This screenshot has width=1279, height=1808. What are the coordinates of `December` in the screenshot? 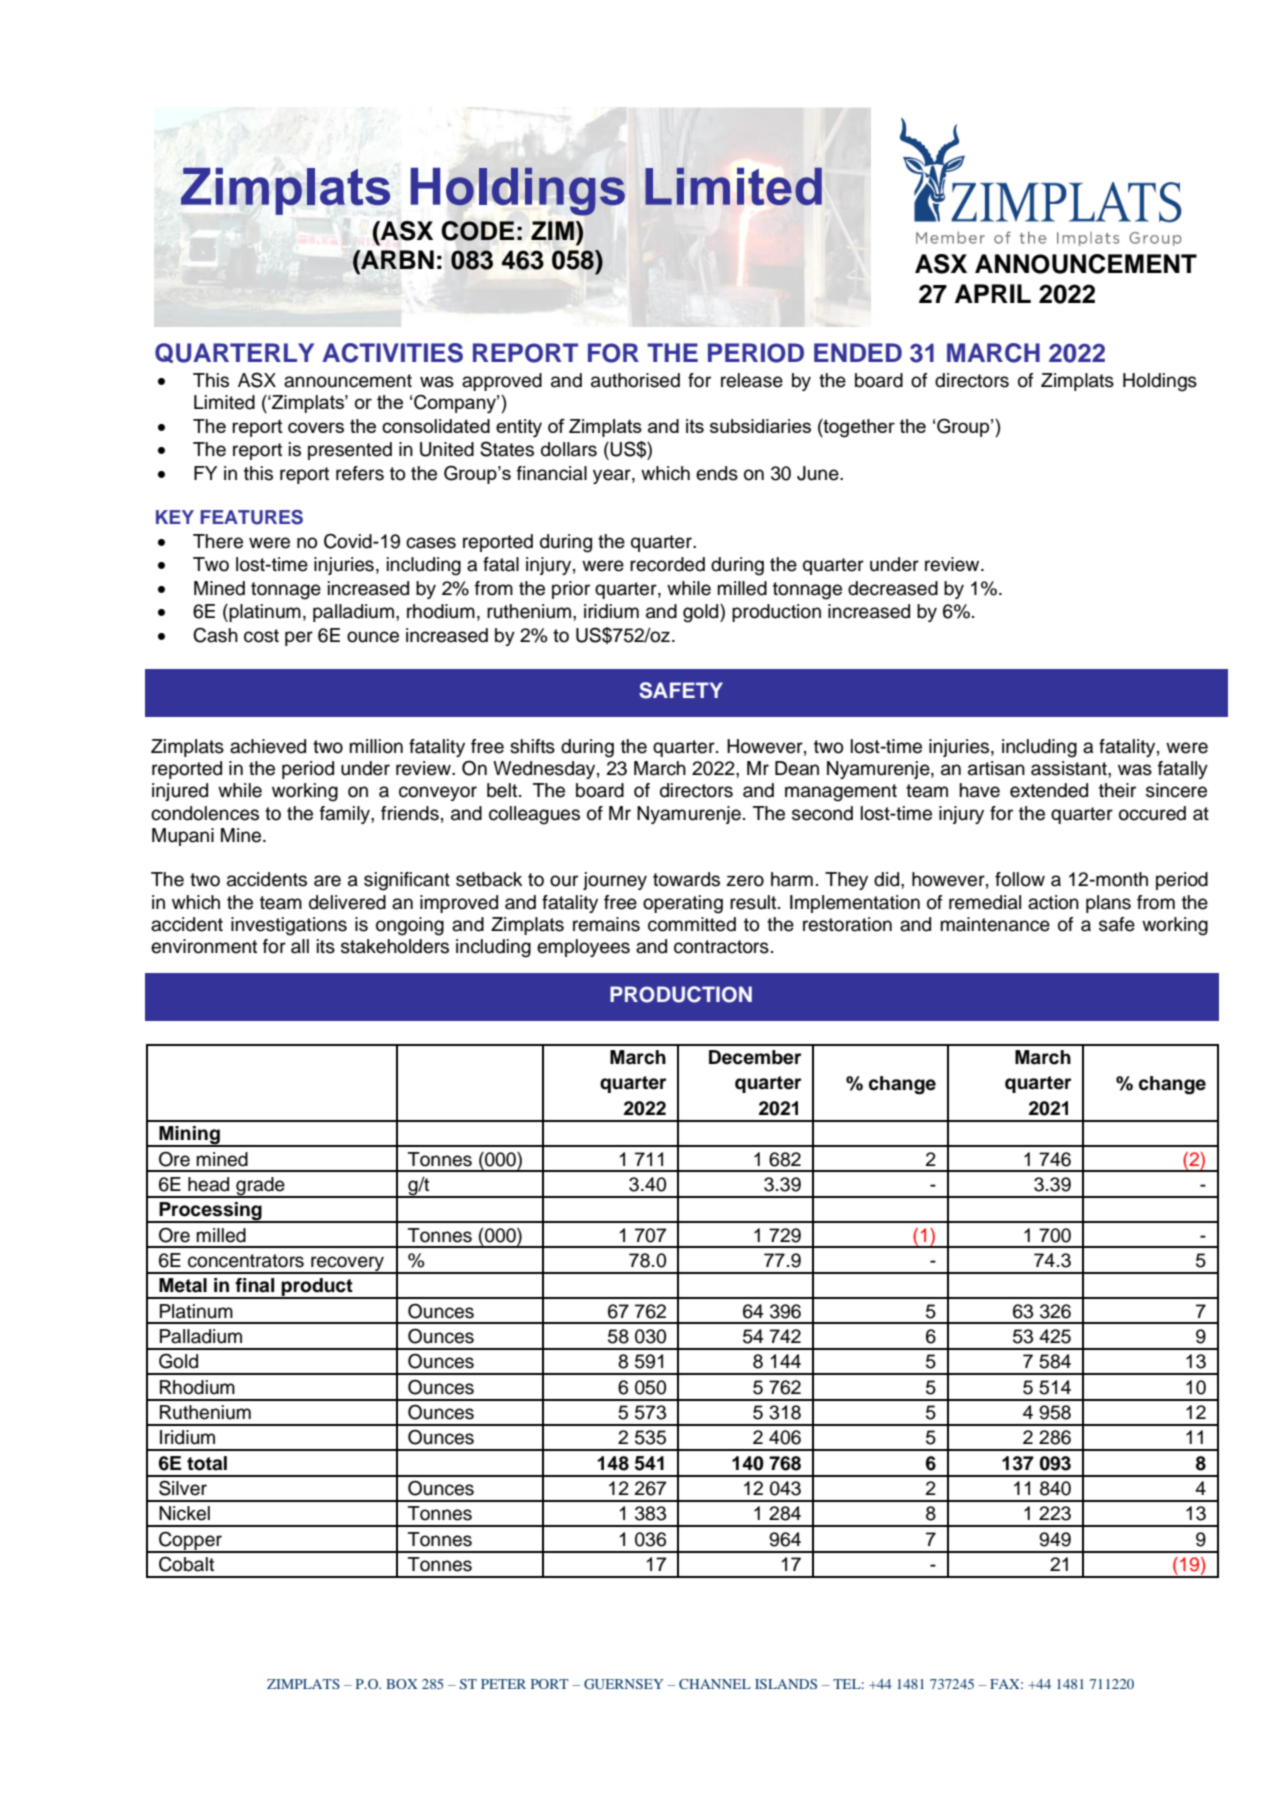 It's located at (755, 1057).
